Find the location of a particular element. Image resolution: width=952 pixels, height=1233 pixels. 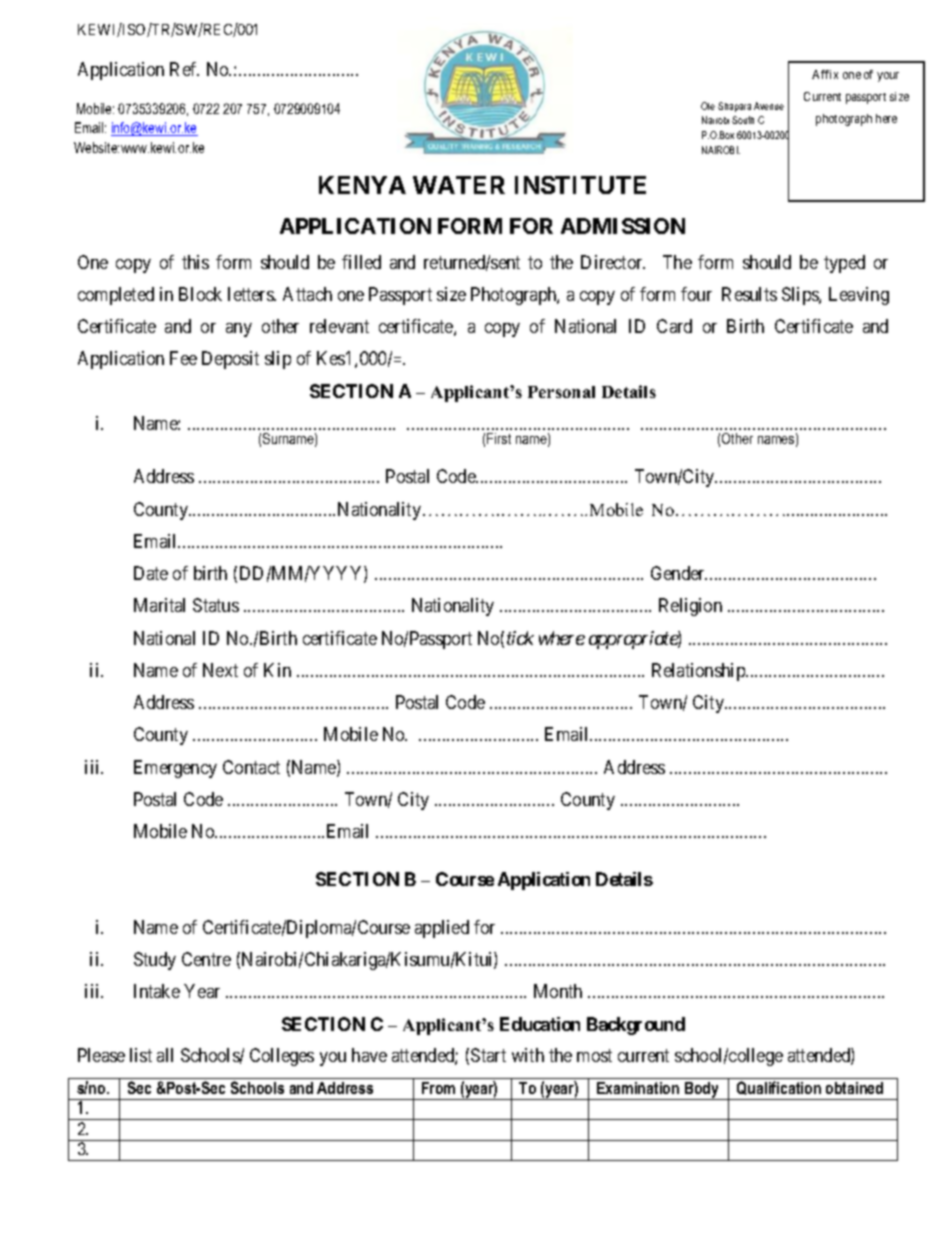

applied is located at coordinates (442, 929).
